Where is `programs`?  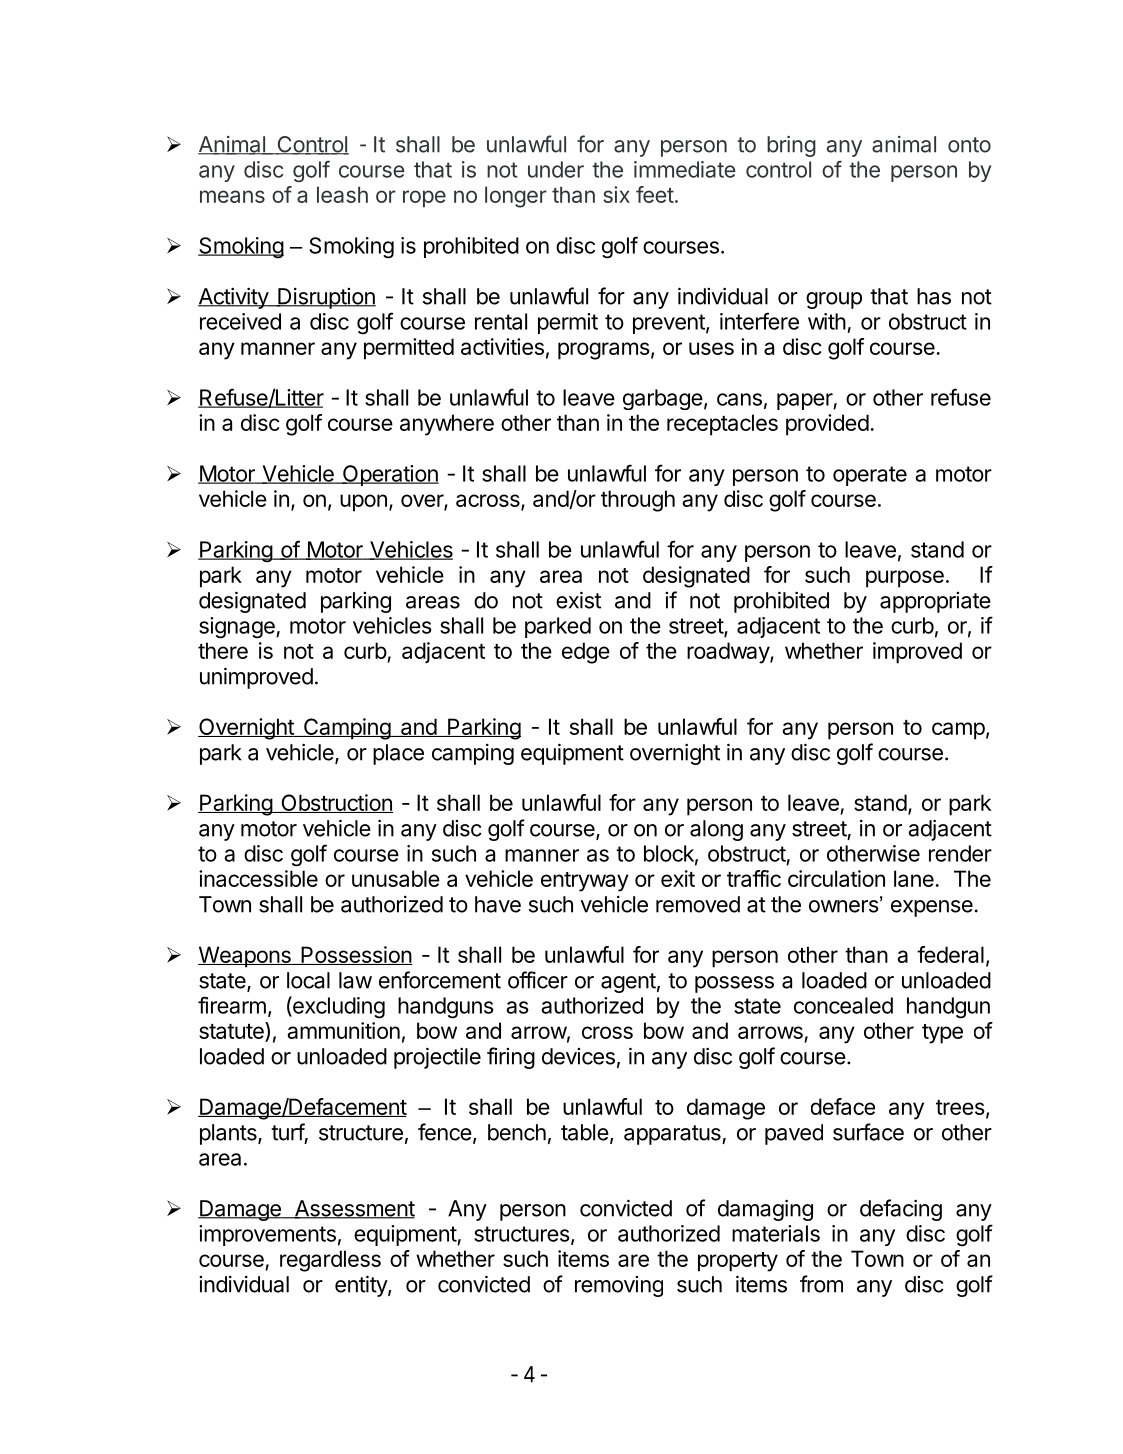 programs is located at coordinates (604, 351).
